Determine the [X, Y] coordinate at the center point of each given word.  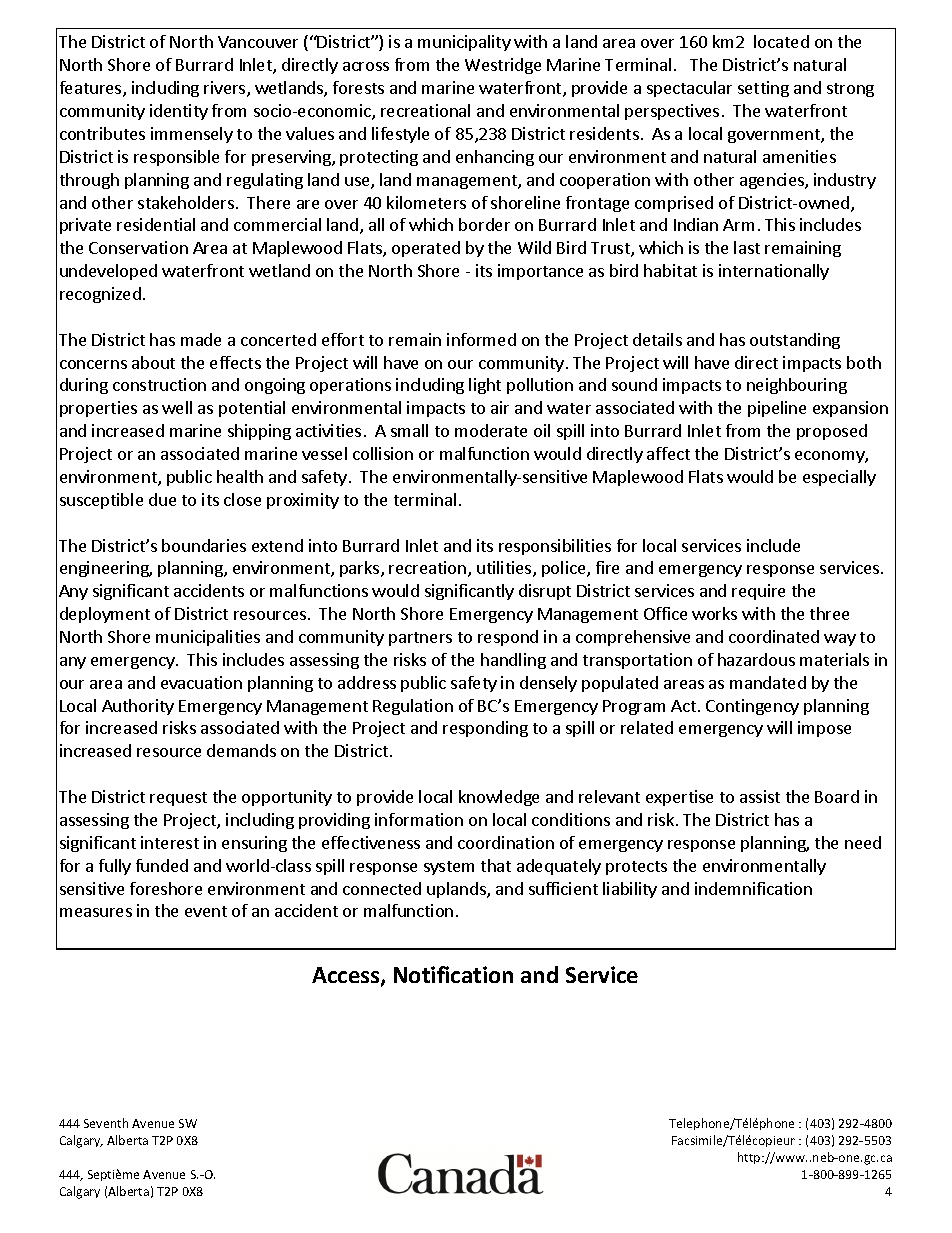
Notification [453, 974]
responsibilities [555, 547]
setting [763, 89]
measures [96, 912]
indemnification [753, 888]
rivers [226, 89]
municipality [464, 43]
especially [839, 478]
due [162, 499]
